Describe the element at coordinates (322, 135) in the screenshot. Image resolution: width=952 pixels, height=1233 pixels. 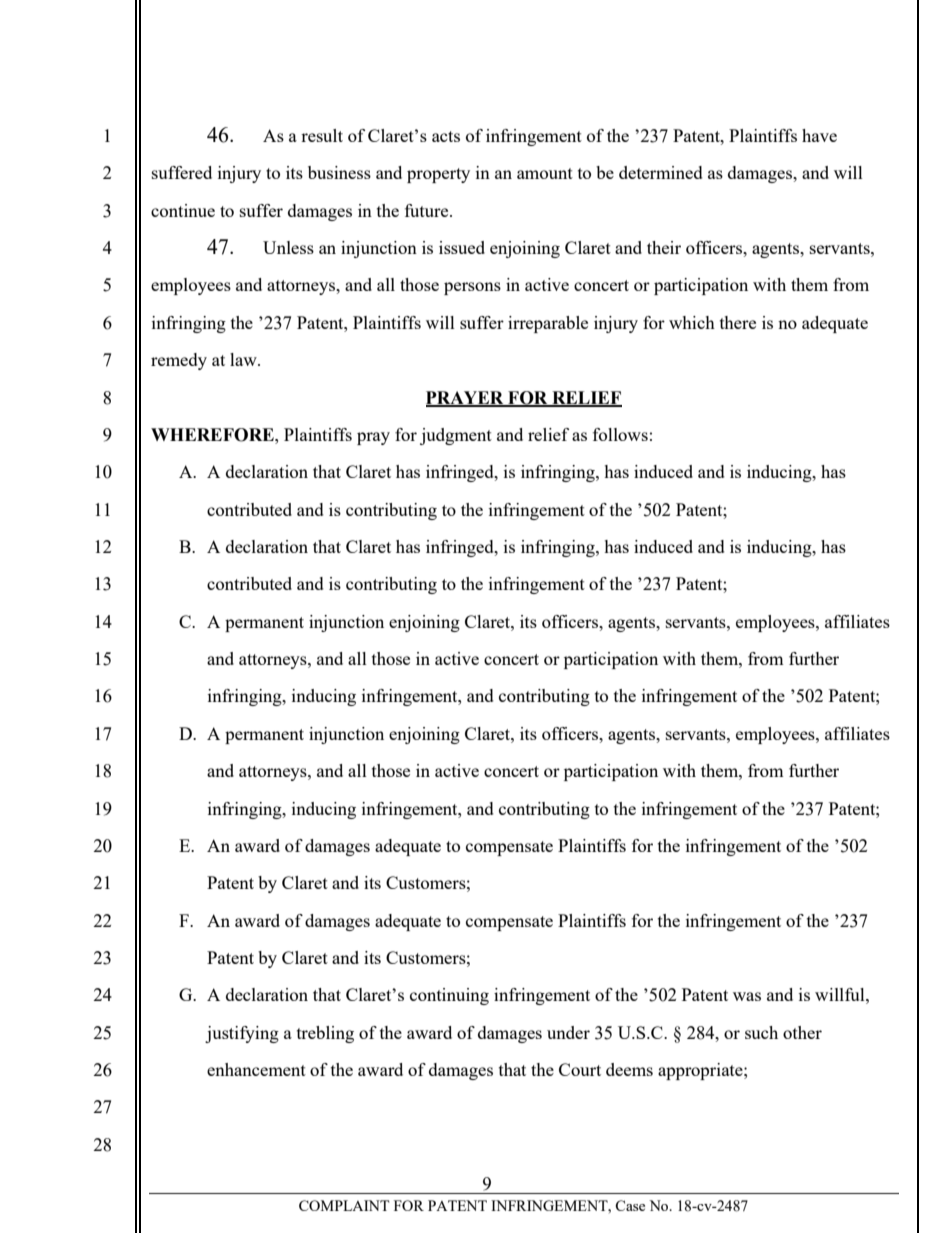
I see `result` at that location.
